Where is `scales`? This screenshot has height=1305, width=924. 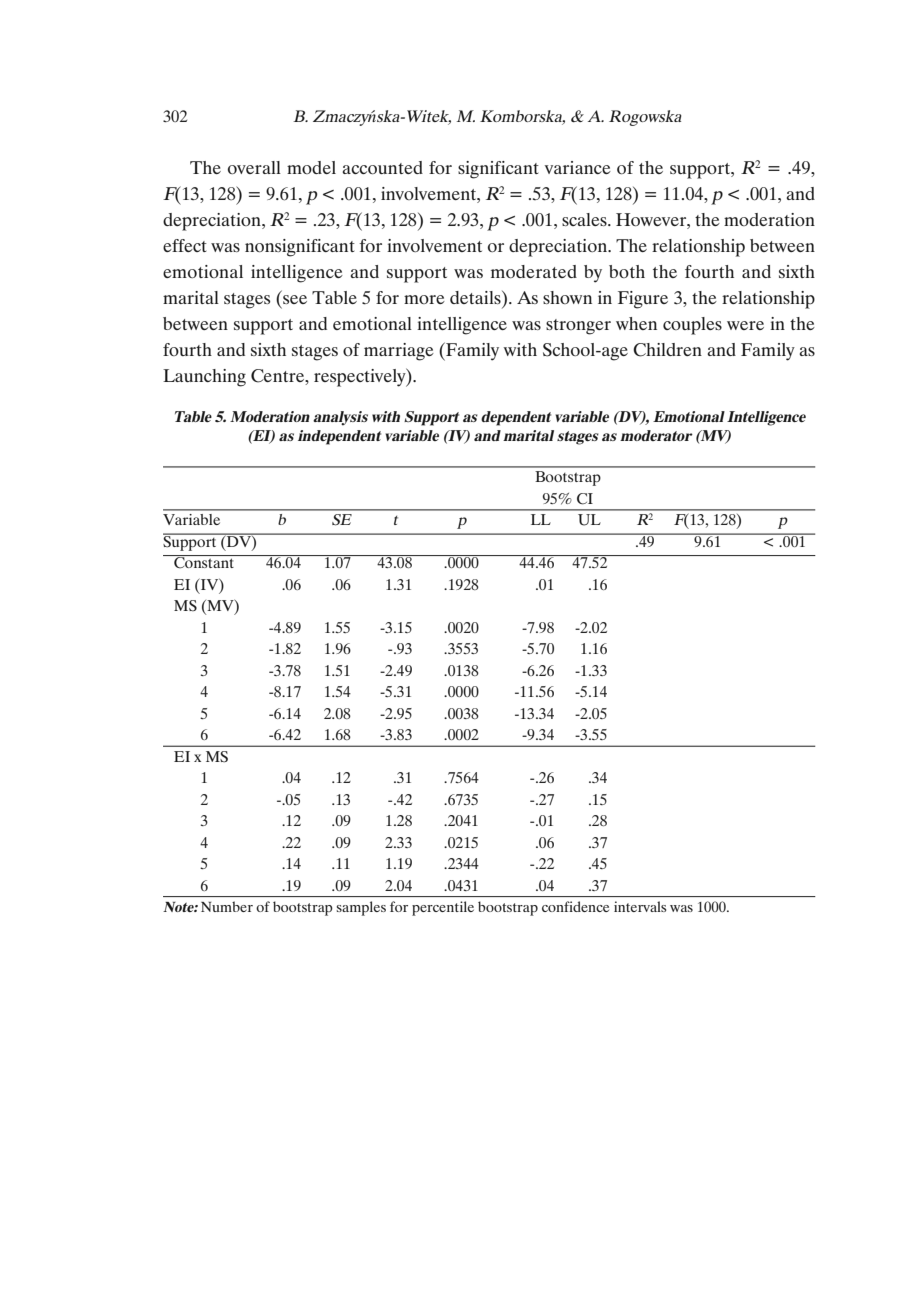 scales is located at coordinates (585, 219).
